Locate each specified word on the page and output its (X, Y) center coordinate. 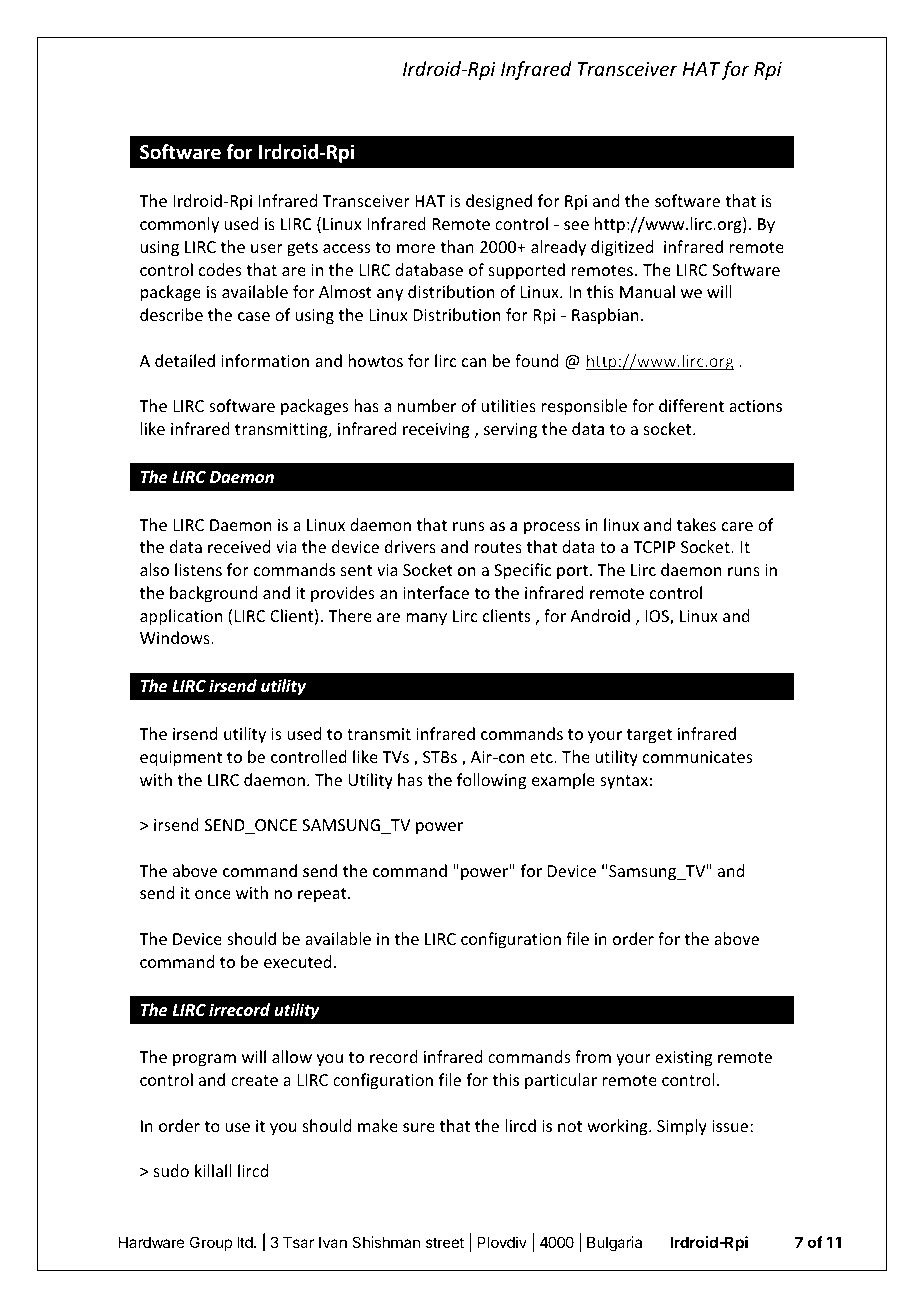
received (239, 546)
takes (696, 525)
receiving (436, 431)
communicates (698, 757)
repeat (323, 895)
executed (297, 961)
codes (220, 269)
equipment (181, 759)
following (491, 781)
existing (683, 1059)
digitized (622, 248)
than (457, 246)
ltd (245, 1242)
